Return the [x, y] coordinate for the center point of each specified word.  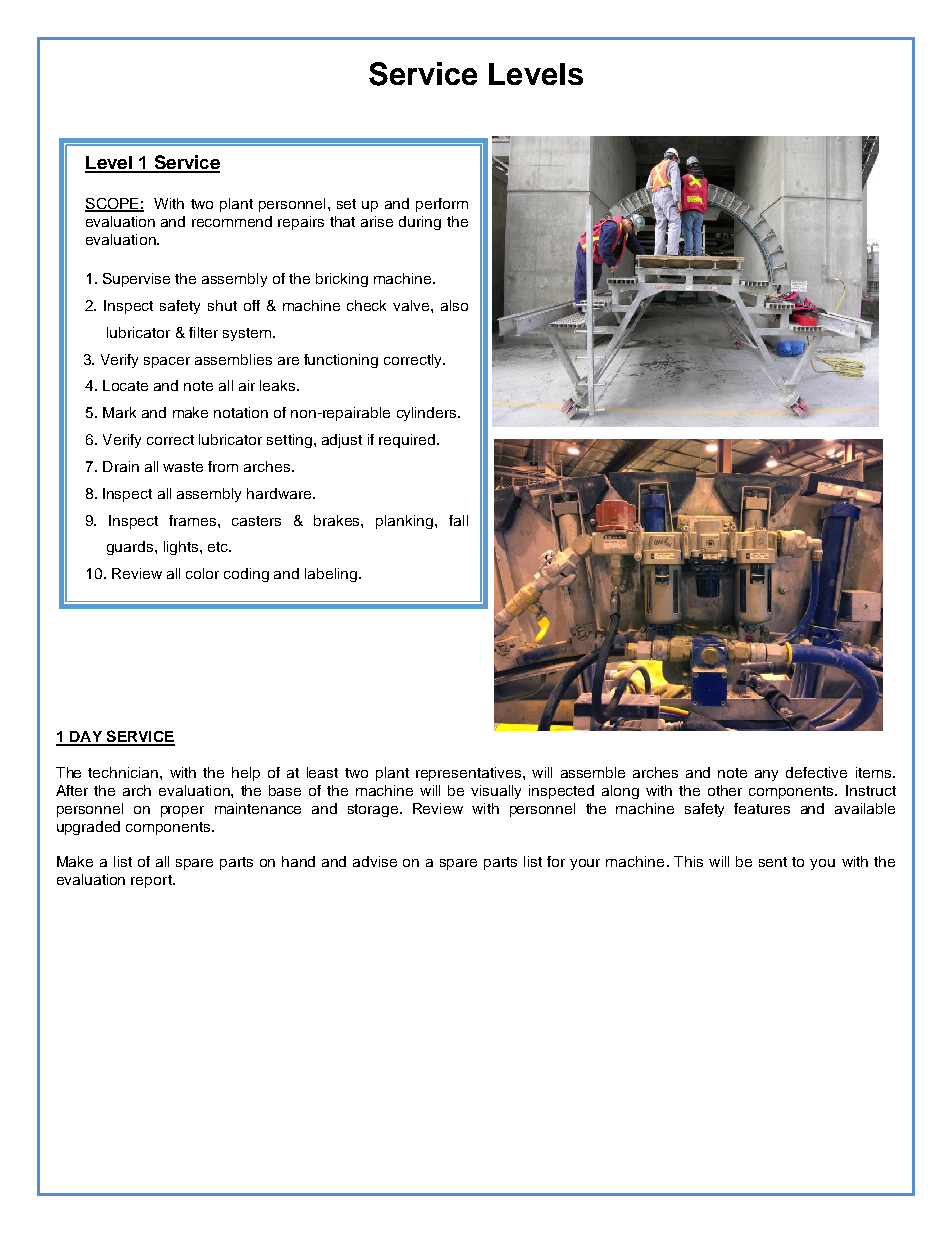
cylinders [428, 414]
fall [458, 520]
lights [182, 548]
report [152, 881]
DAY [86, 738]
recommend [232, 221]
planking [406, 522]
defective [816, 772]
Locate [125, 385]
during [420, 223]
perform [442, 205]
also [454, 305]
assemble [593, 772]
